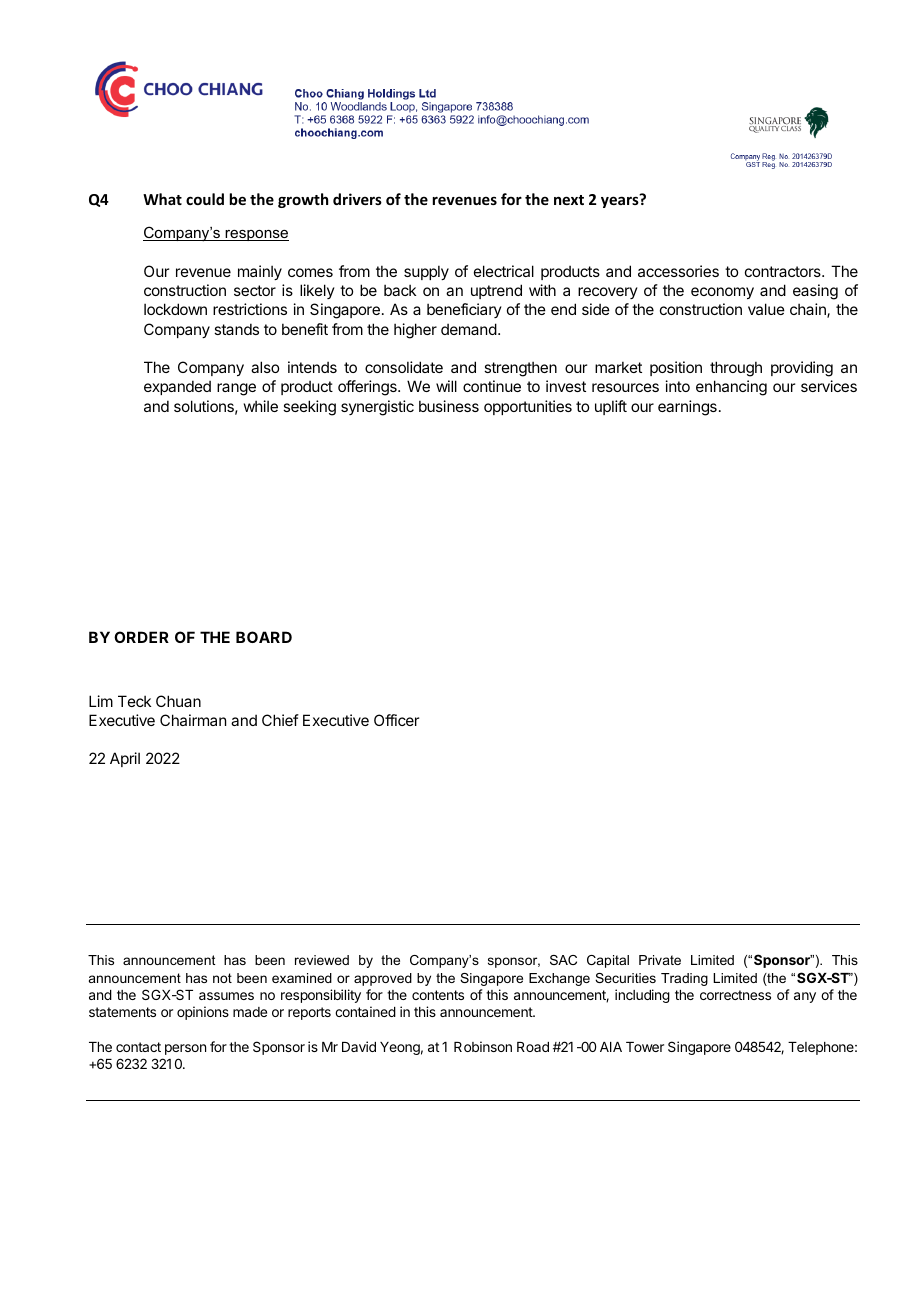 This document has width=924, height=1308. What do you see at coordinates (205, 199) in the document?
I see `could` at bounding box center [205, 199].
